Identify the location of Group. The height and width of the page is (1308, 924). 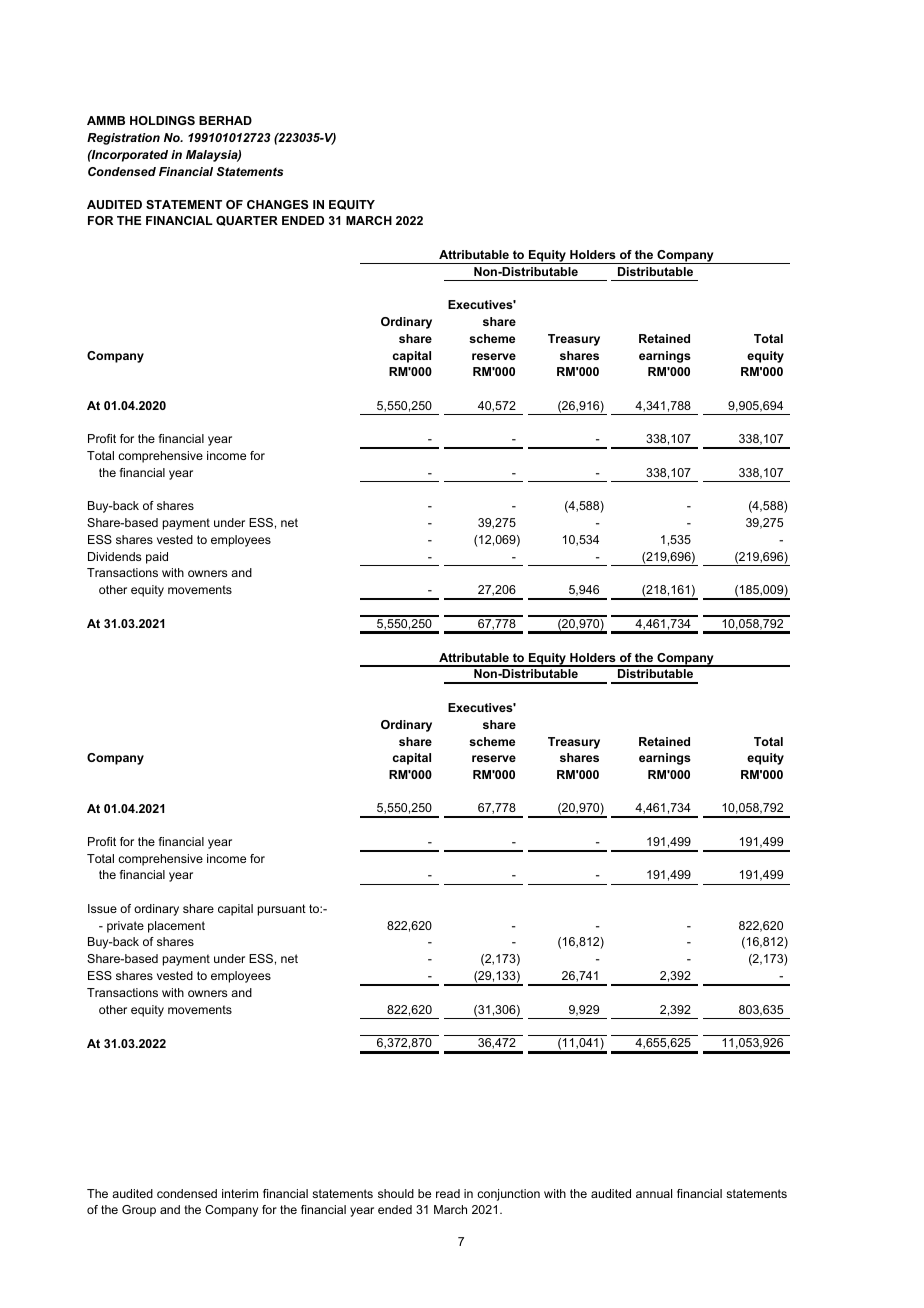
(139, 1211).
